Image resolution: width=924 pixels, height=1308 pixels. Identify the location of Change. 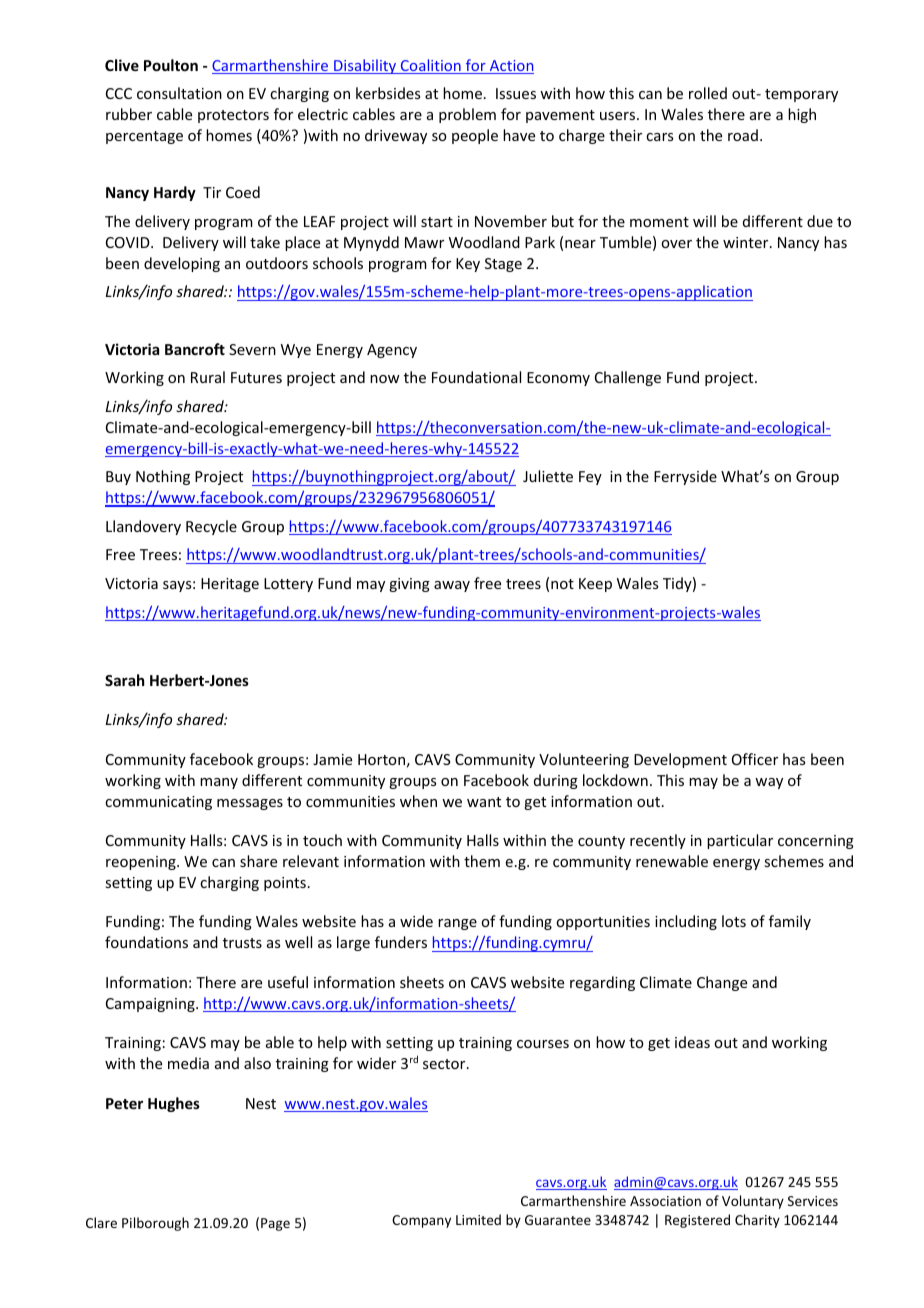
(722, 983).
